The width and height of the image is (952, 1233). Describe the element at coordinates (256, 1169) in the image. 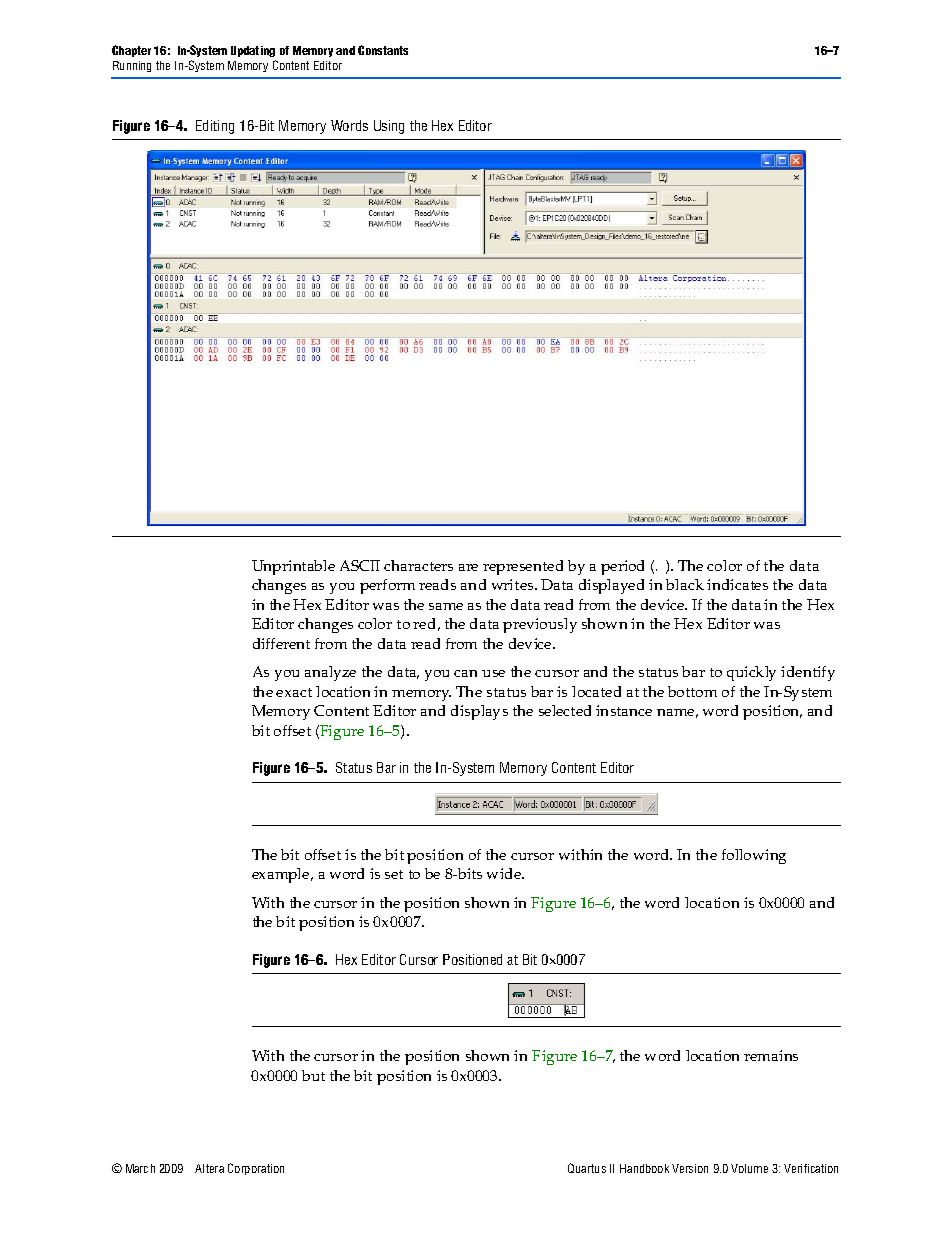

I see `Corporation` at that location.
